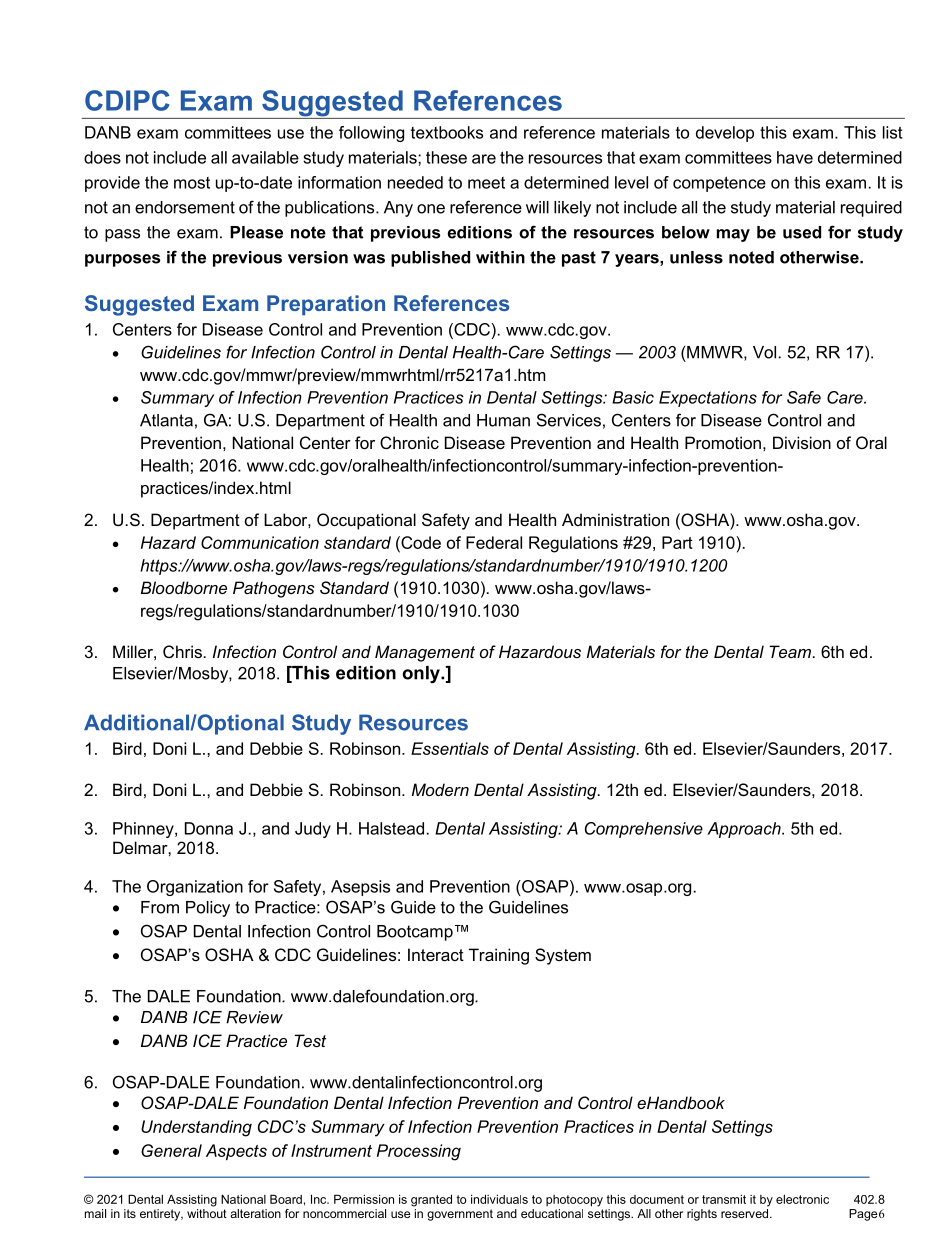 The height and width of the screenshot is (1233, 952). What do you see at coordinates (499, 1199) in the screenshot?
I see `individuals` at bounding box center [499, 1199].
